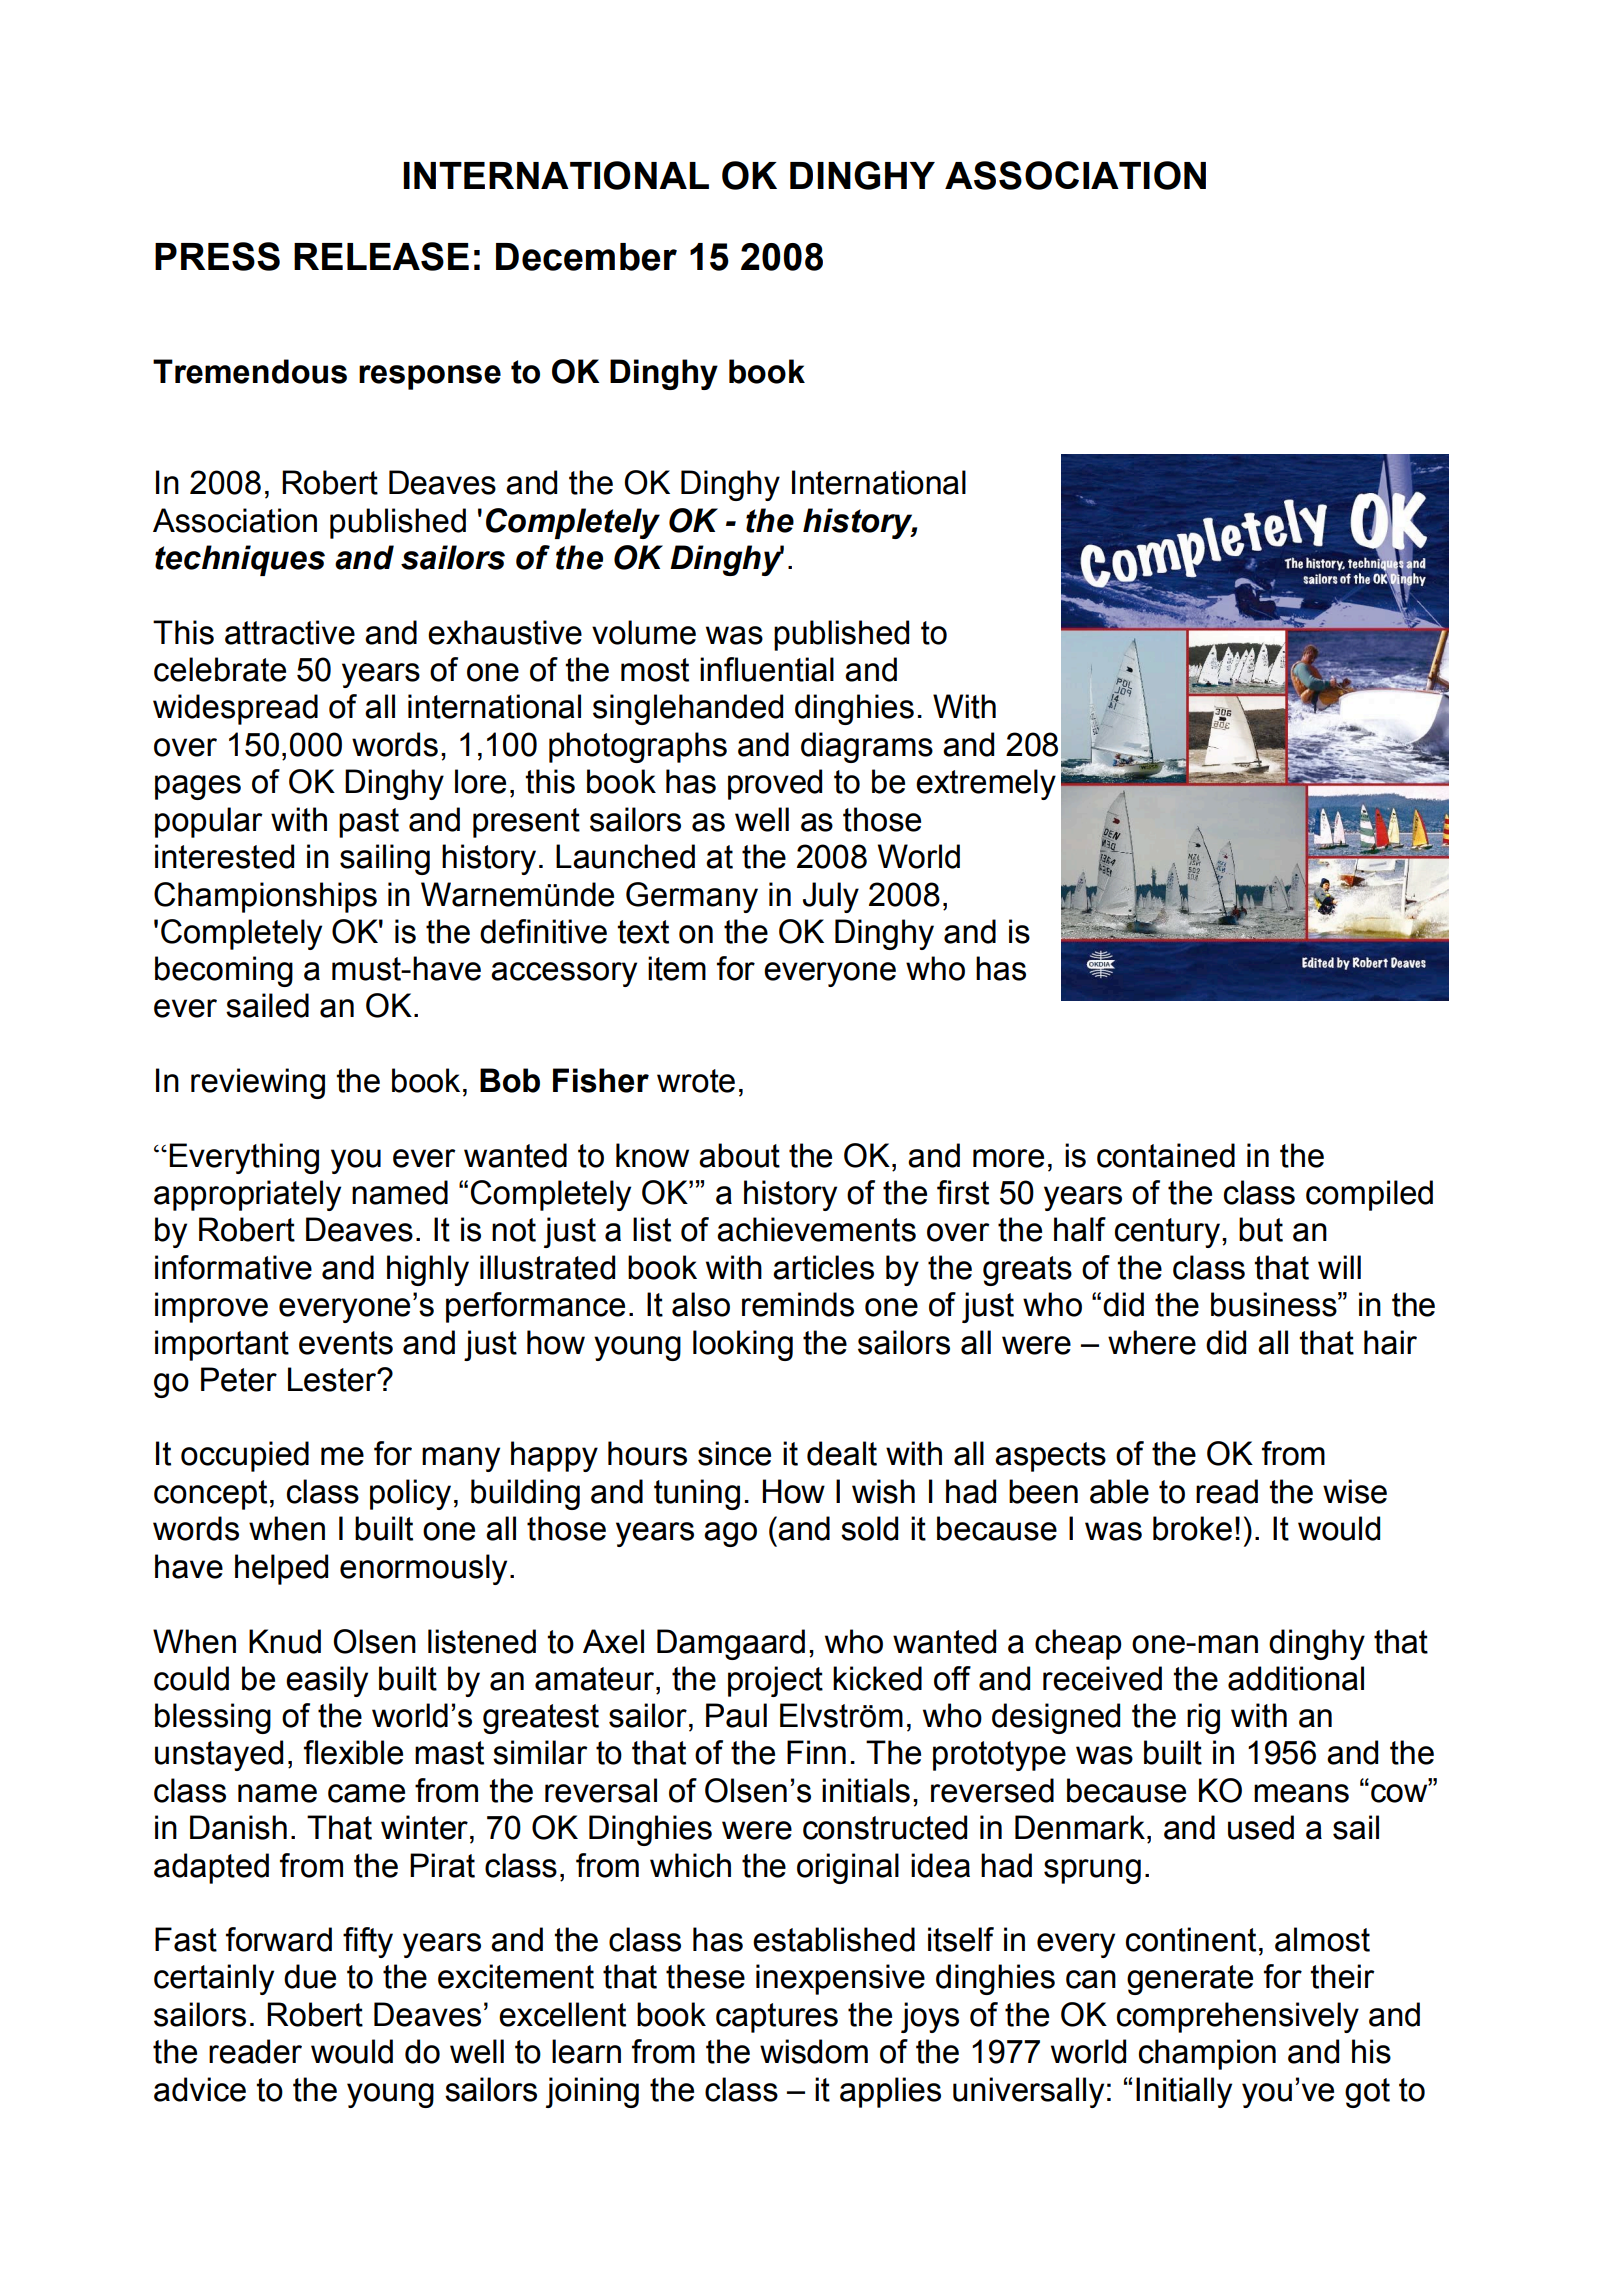 This screenshot has height=2279, width=1610. I want to click on December, so click(586, 257).
